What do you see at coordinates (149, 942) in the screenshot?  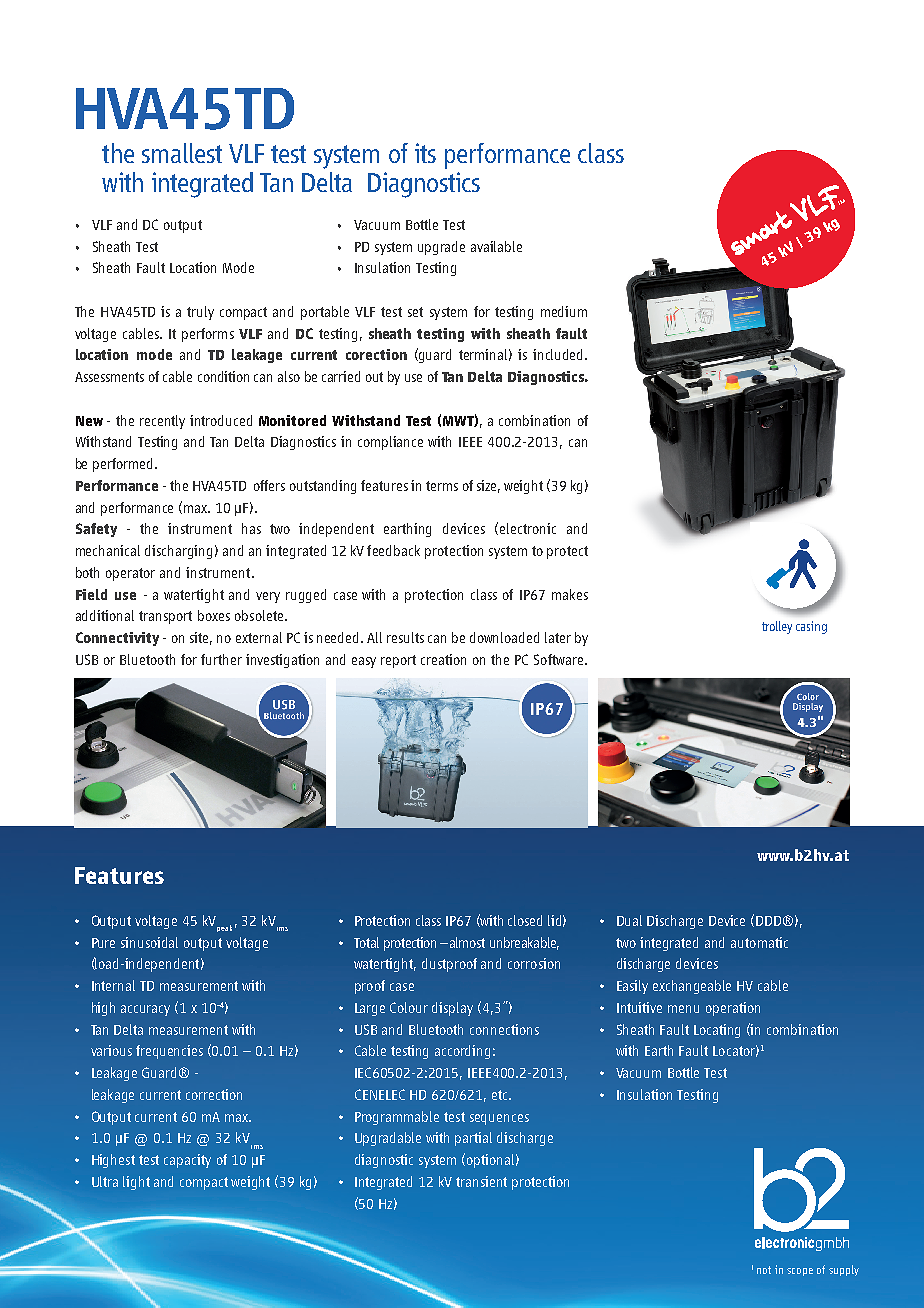 I see `sinusoidal` at bounding box center [149, 942].
